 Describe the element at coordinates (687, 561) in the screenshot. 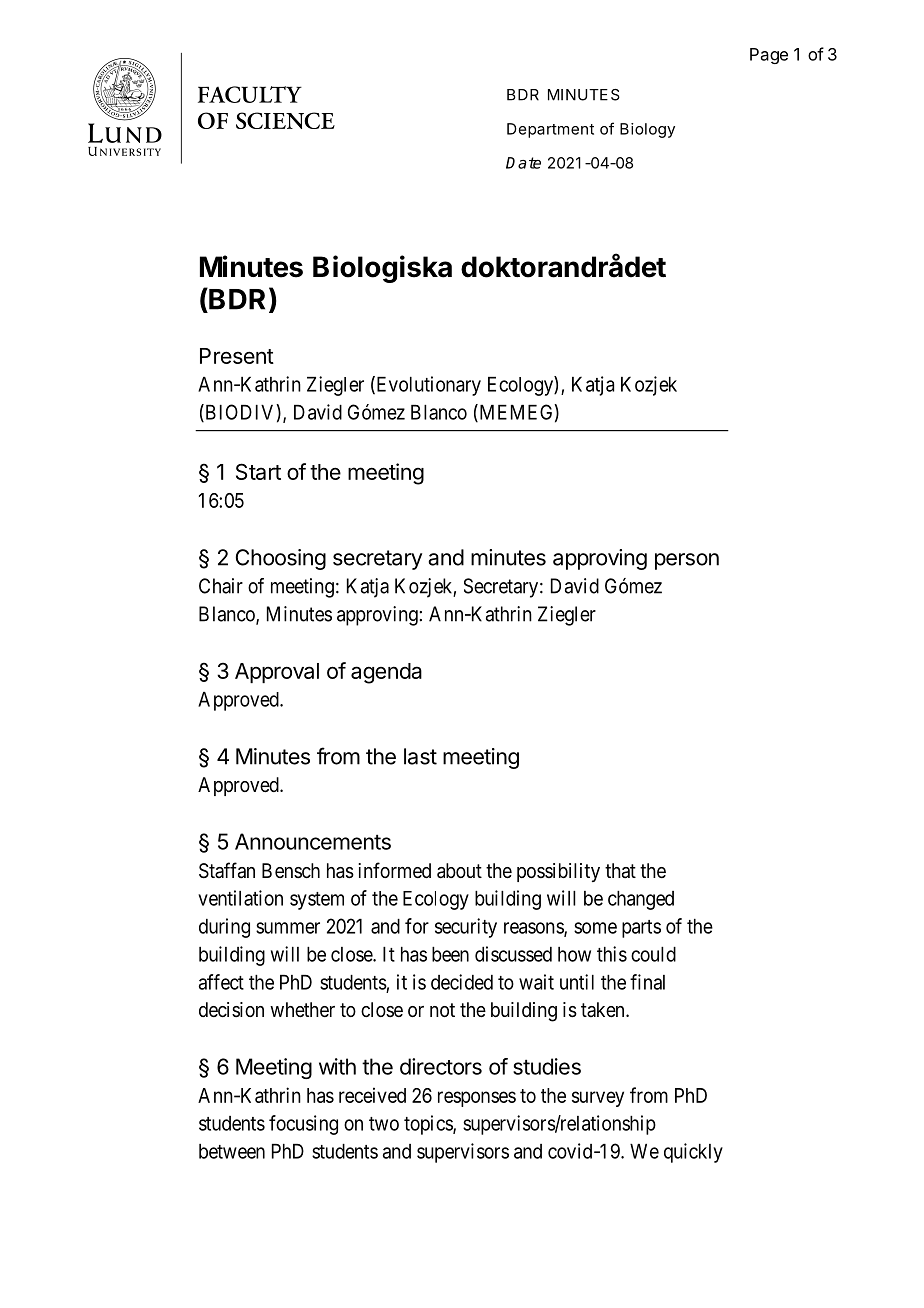

I see `person` at that location.
